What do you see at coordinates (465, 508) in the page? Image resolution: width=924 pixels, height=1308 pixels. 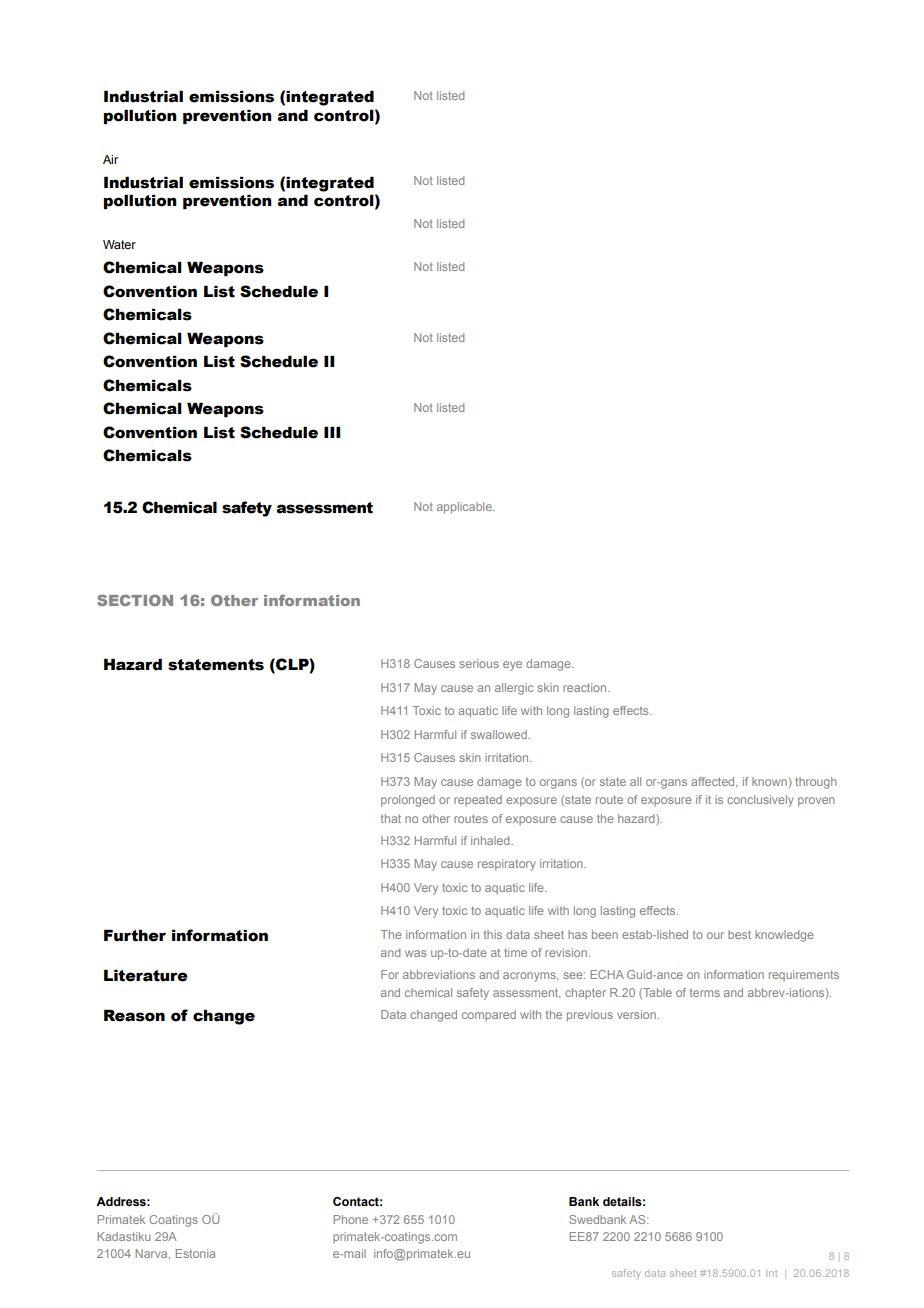 I see `applicable` at bounding box center [465, 508].
